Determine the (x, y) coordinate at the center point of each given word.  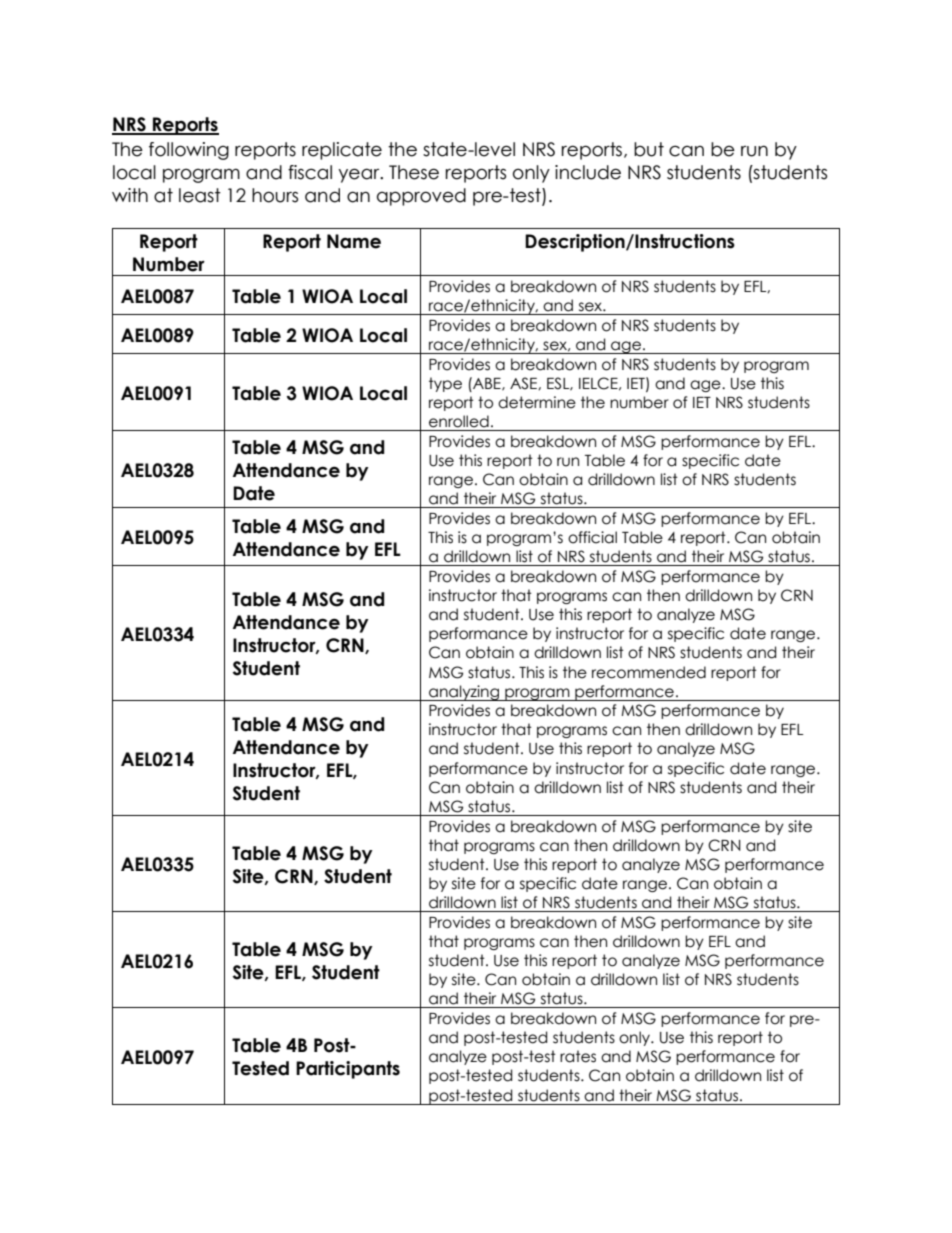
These (414, 172)
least (200, 195)
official (592, 537)
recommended (649, 672)
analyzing (464, 693)
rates (578, 1056)
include (588, 172)
